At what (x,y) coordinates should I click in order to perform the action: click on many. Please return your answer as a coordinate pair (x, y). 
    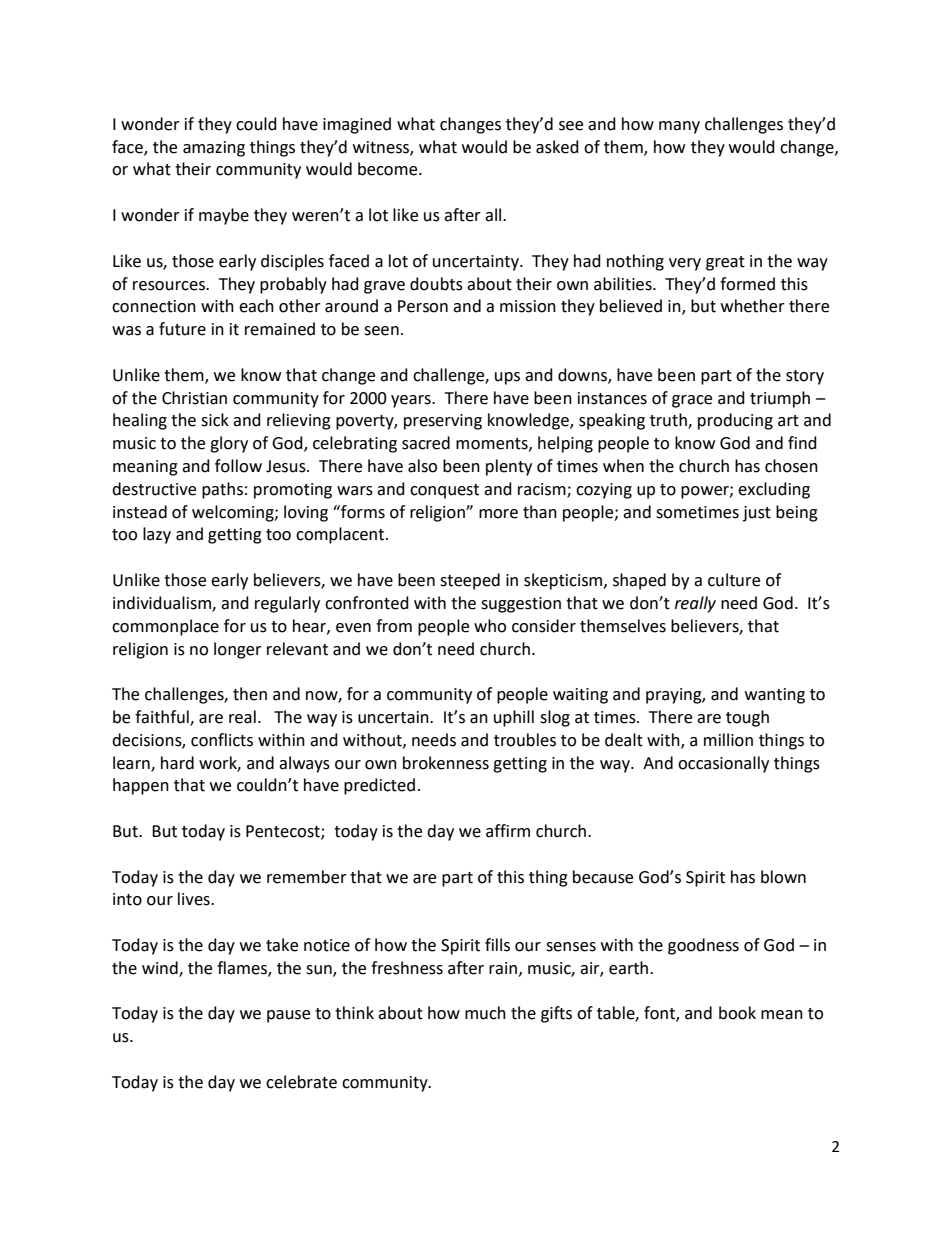
    Looking at the image, I should click on (679, 127).
